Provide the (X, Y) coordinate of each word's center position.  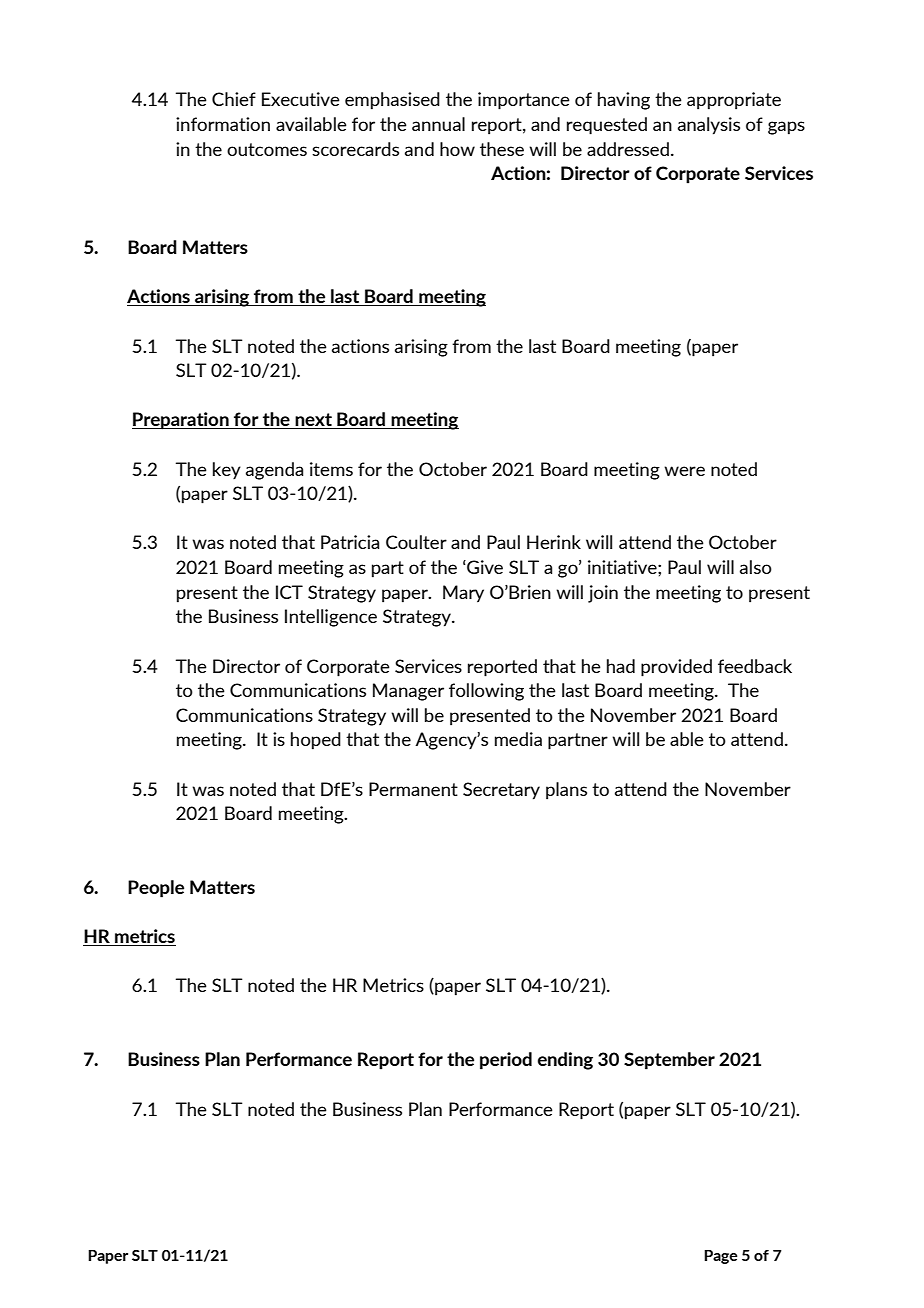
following (486, 692)
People (156, 889)
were (684, 471)
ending (565, 1061)
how (457, 149)
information (223, 124)
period (506, 1061)
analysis (709, 126)
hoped (316, 741)
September (669, 1061)
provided (676, 668)
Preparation (181, 421)
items (331, 469)
